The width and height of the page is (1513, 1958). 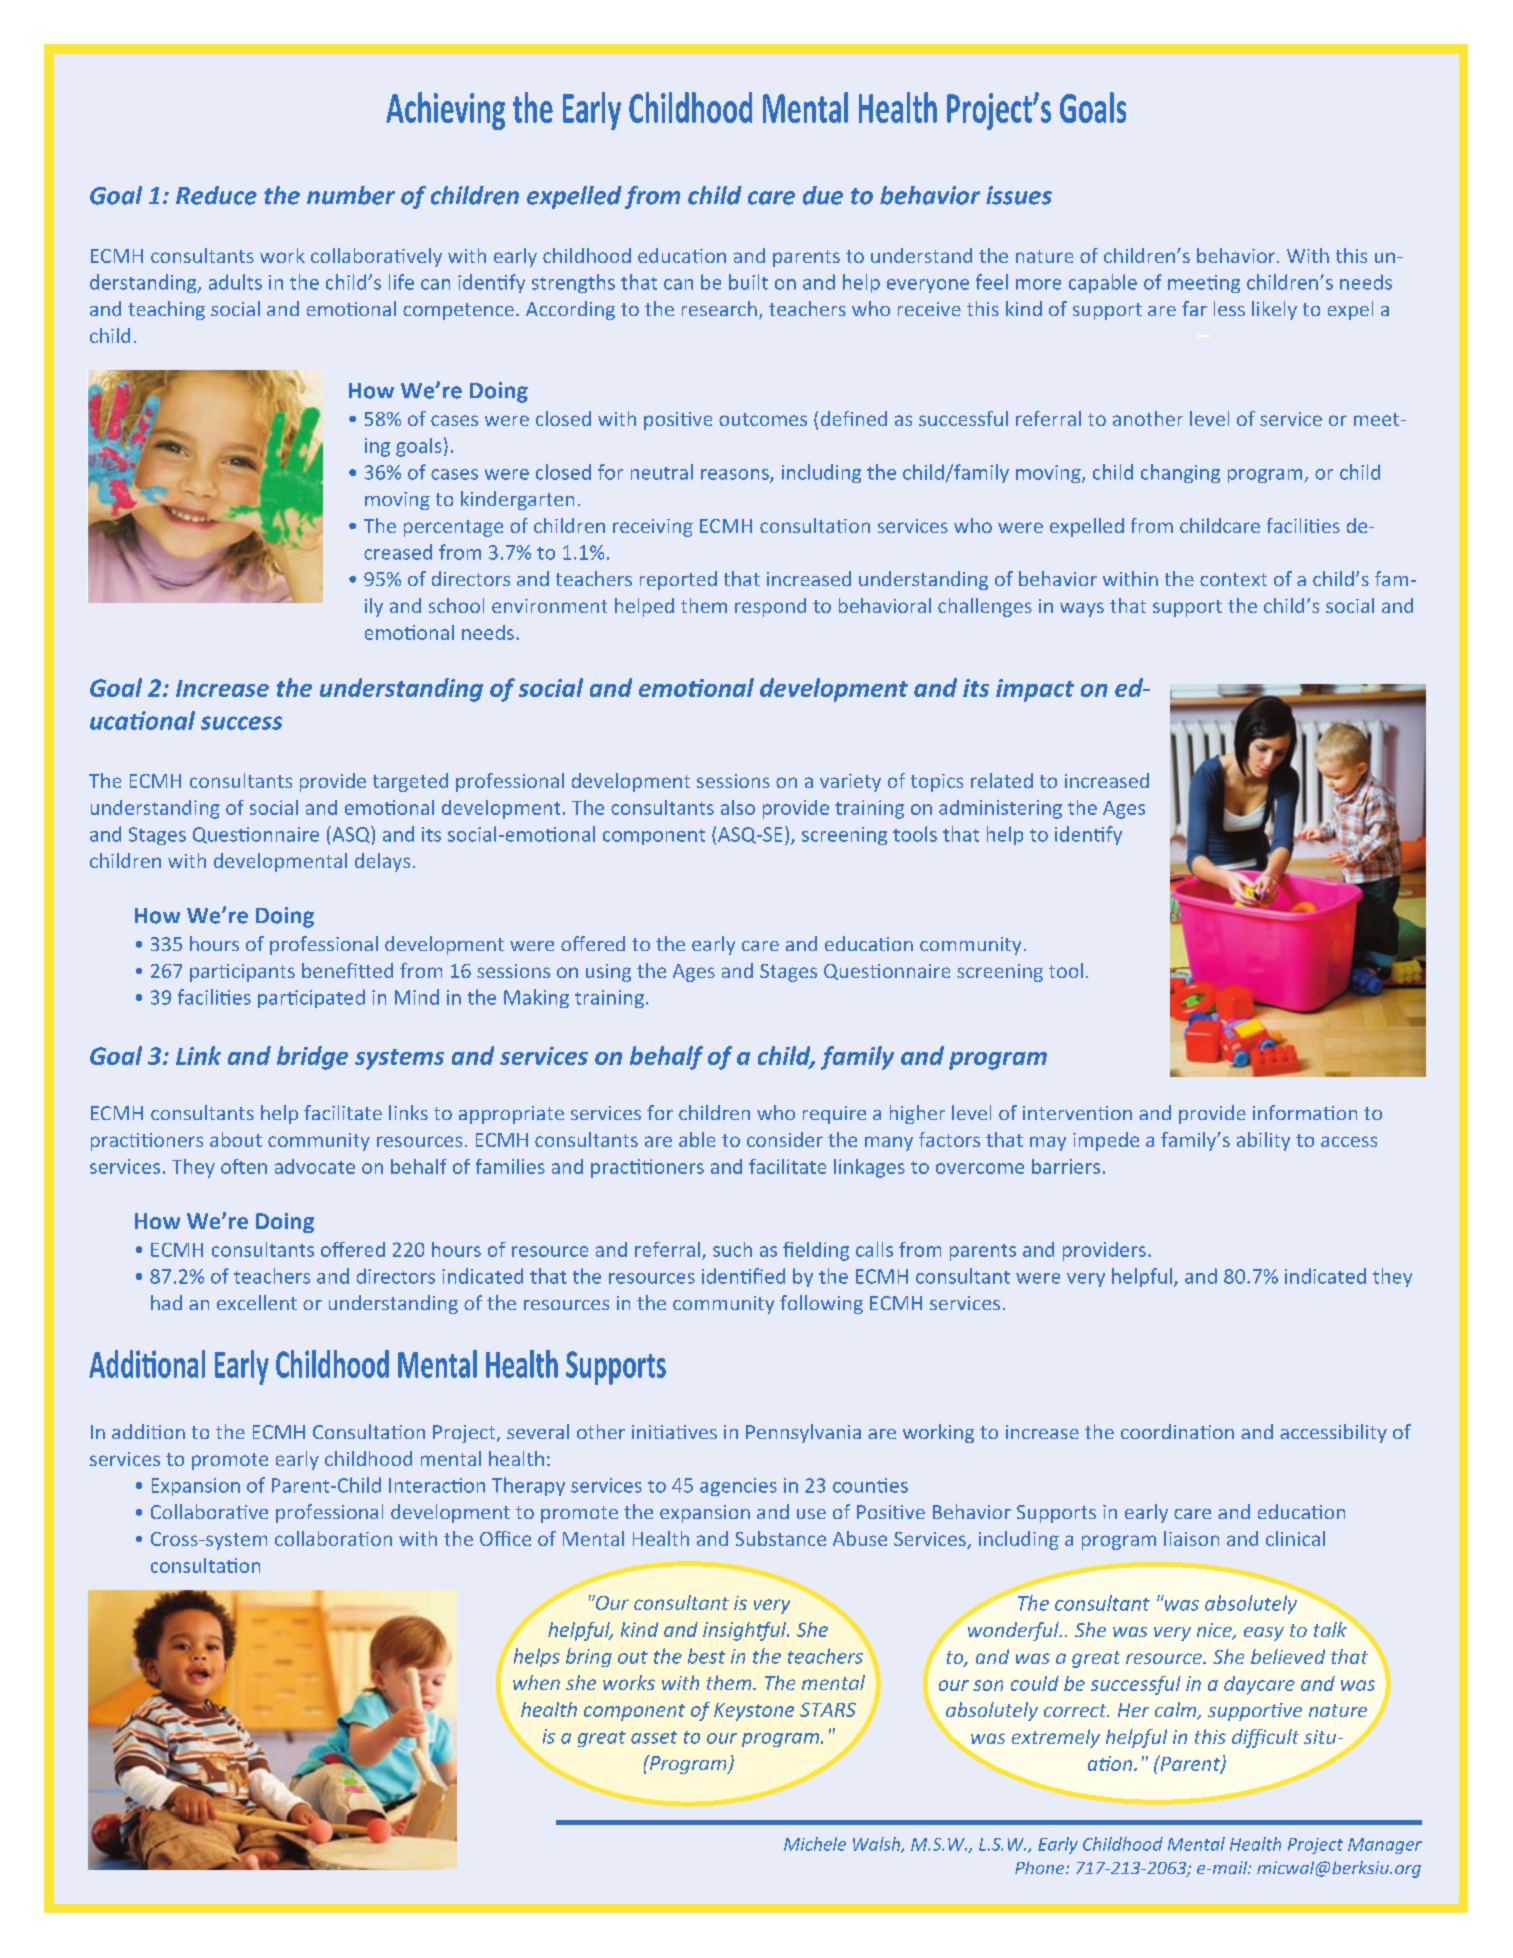 I want to click on number, so click(x=351, y=195).
